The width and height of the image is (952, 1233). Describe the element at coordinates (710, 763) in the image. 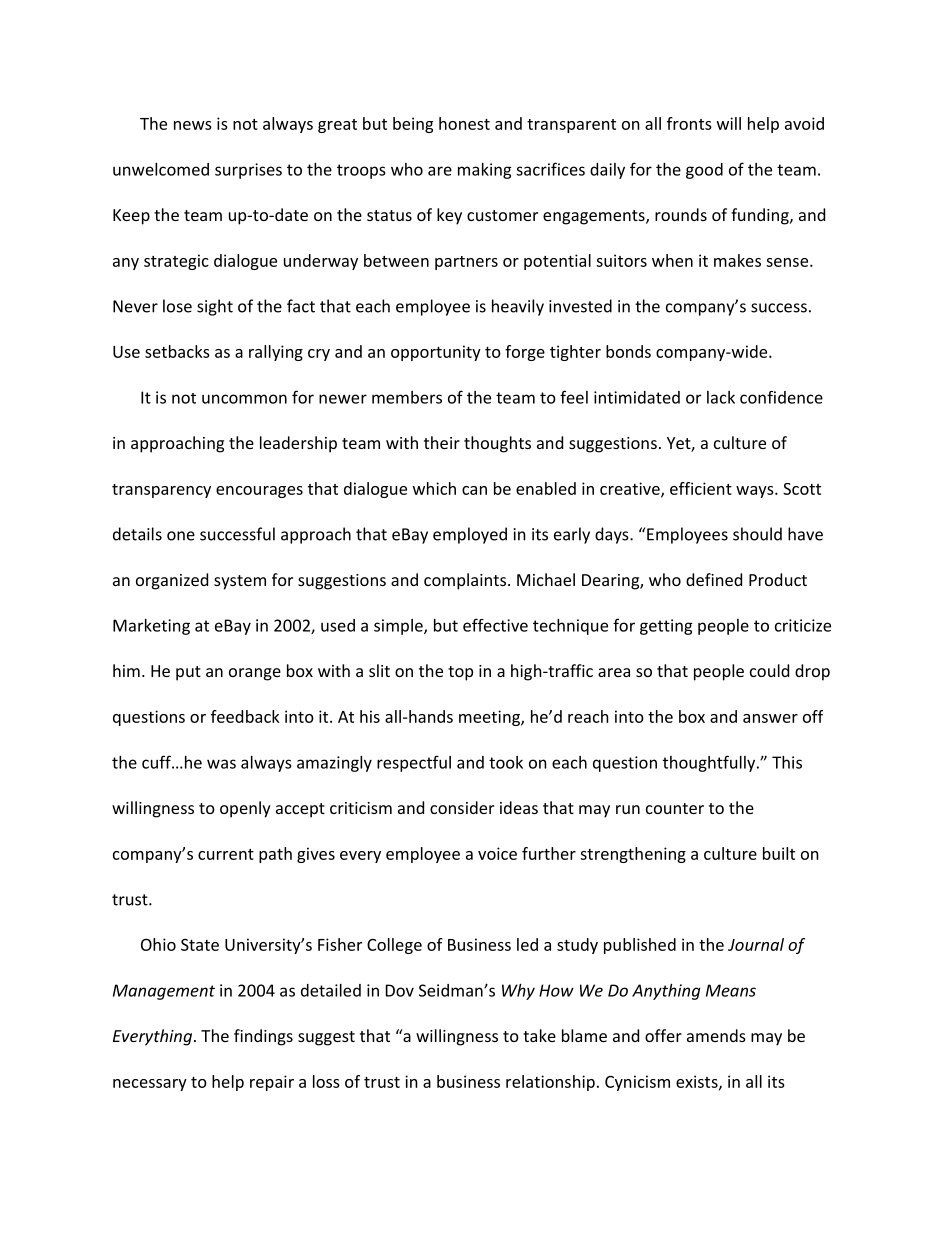

I see `thoughtfully` at that location.
